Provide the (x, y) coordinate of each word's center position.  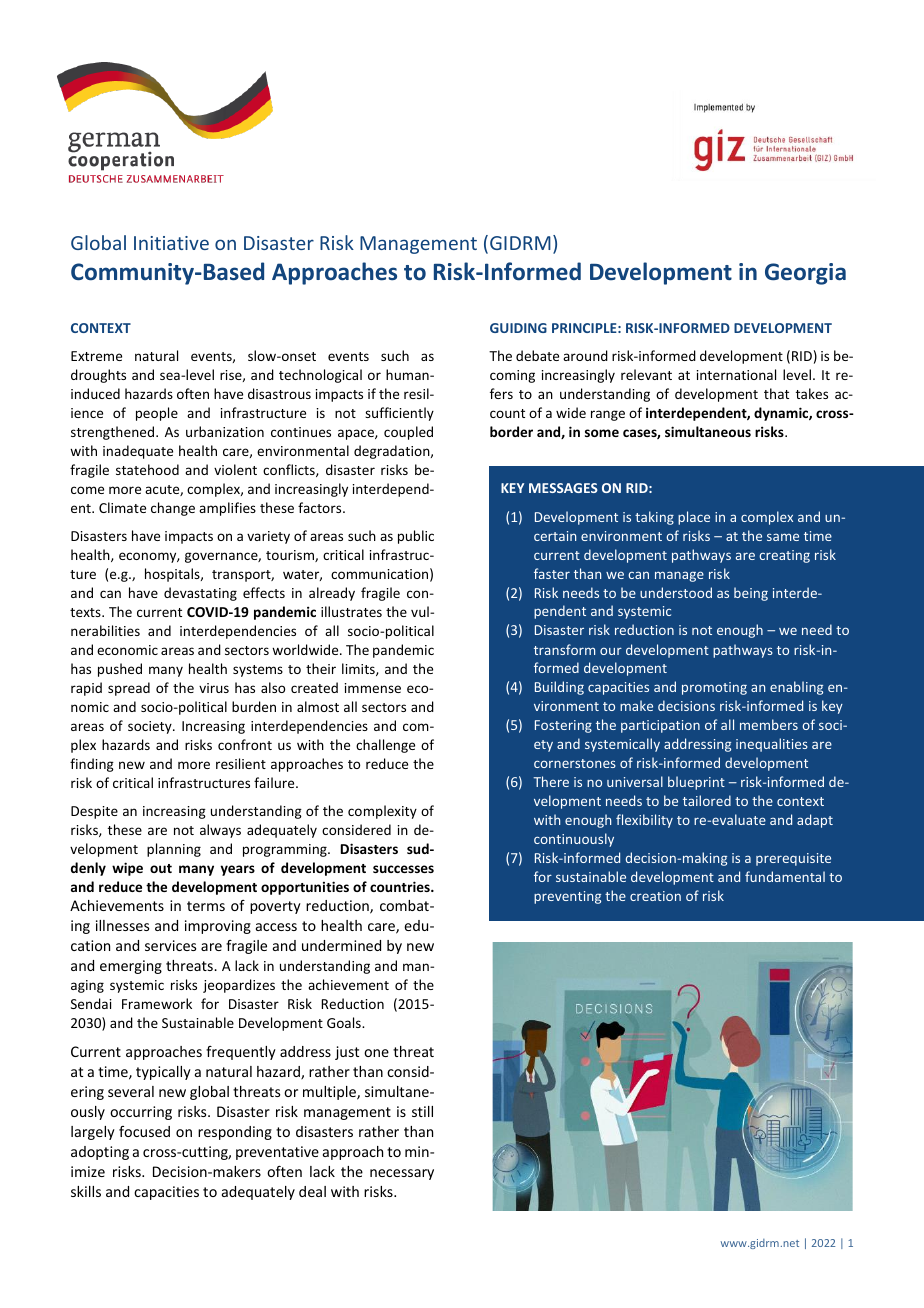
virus (214, 688)
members (769, 724)
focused (144, 1131)
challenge (385, 746)
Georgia (805, 274)
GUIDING (518, 328)
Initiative (171, 243)
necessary (402, 1174)
